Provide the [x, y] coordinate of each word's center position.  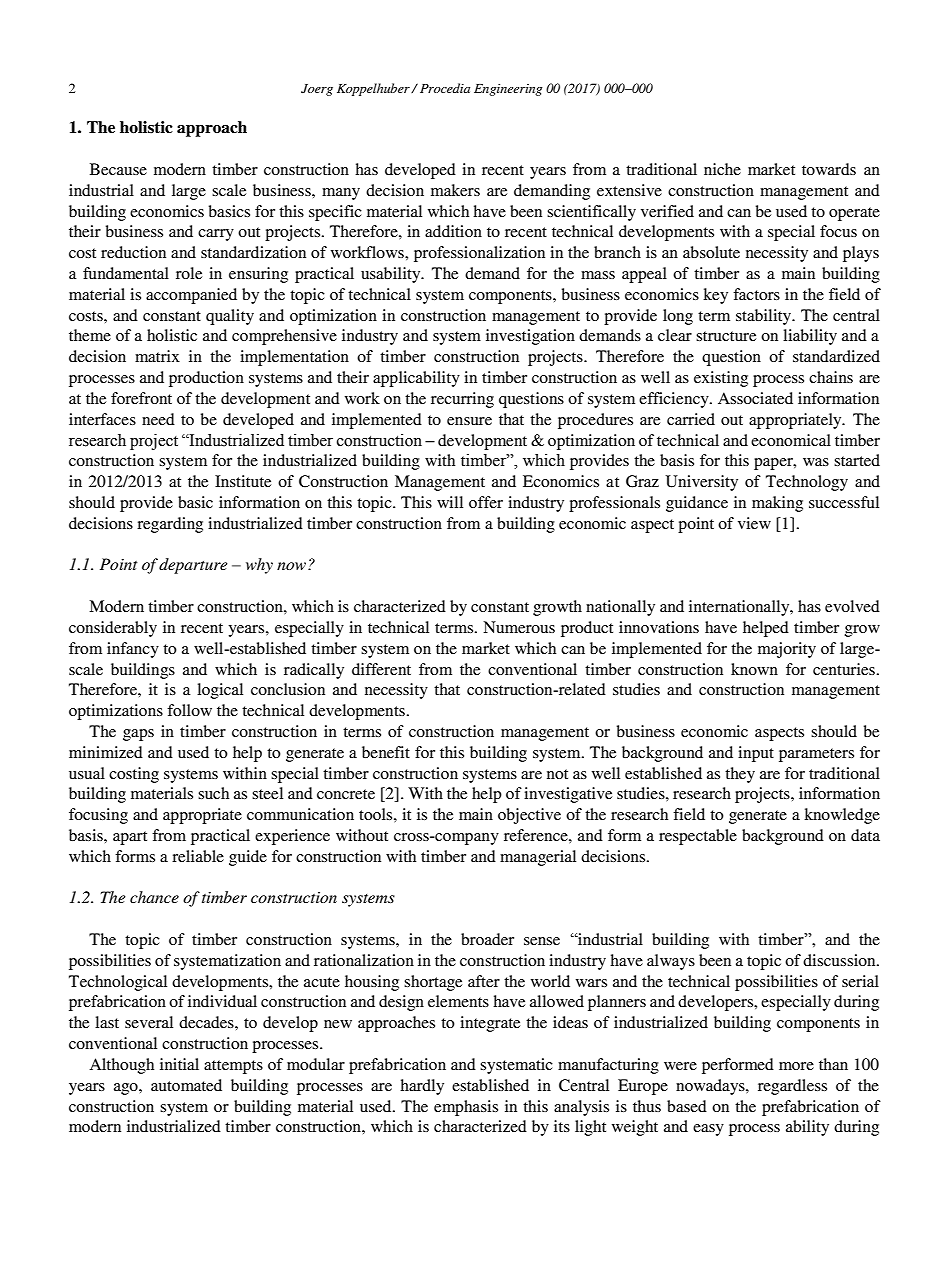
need [158, 419]
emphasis [466, 1108]
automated [186, 1085]
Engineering [508, 90]
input [756, 754]
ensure [469, 421]
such [213, 793]
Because [118, 169]
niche [722, 169]
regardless [792, 1087]
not [557, 774]
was [816, 462]
